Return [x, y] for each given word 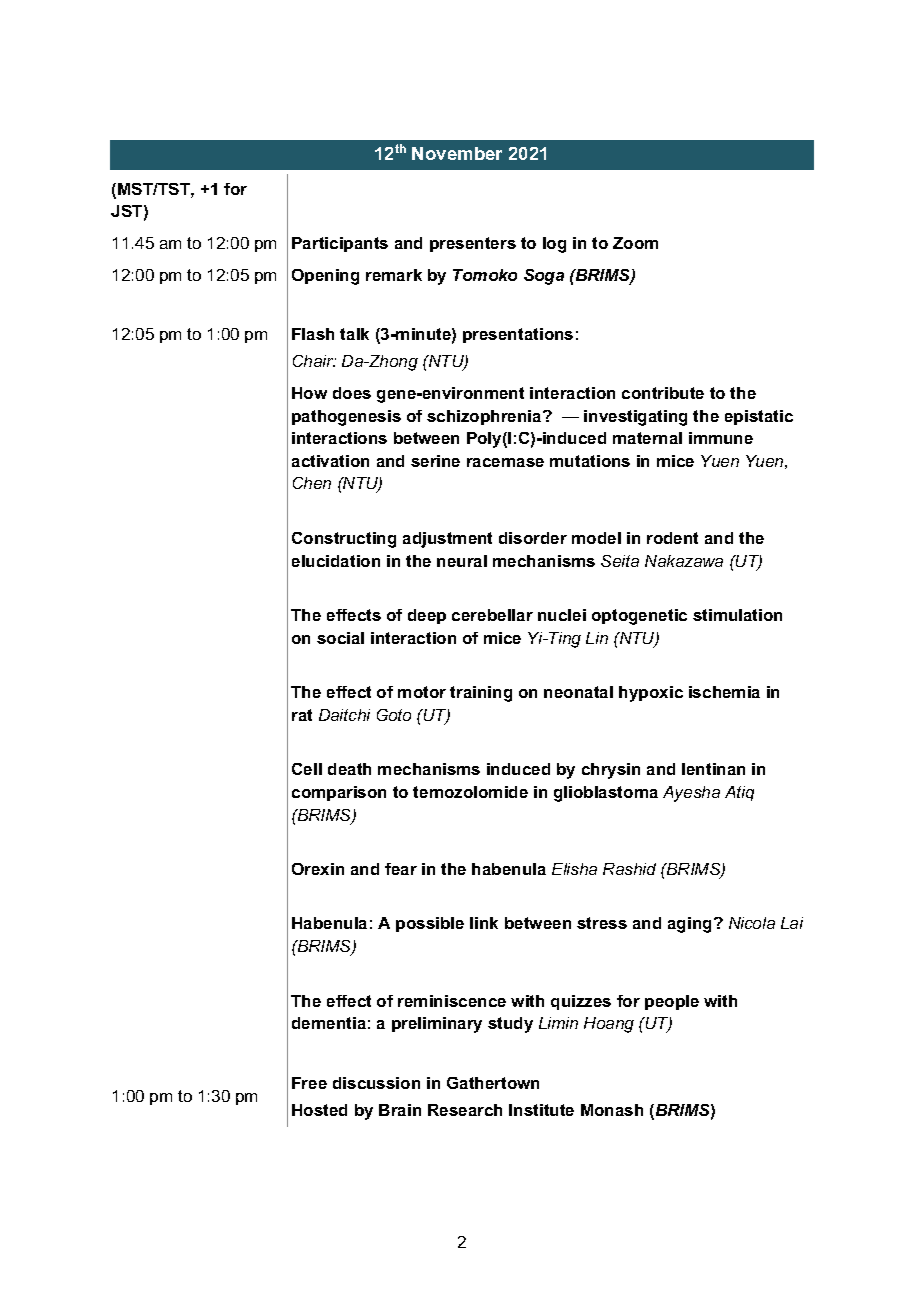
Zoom [635, 243]
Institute [541, 1110]
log [554, 245]
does [352, 393]
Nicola [752, 923]
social [340, 638]
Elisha [574, 869]
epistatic [759, 417]
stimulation [737, 615]
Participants [340, 244]
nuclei [562, 615]
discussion [376, 1083]
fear [401, 869]
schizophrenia [485, 417]
